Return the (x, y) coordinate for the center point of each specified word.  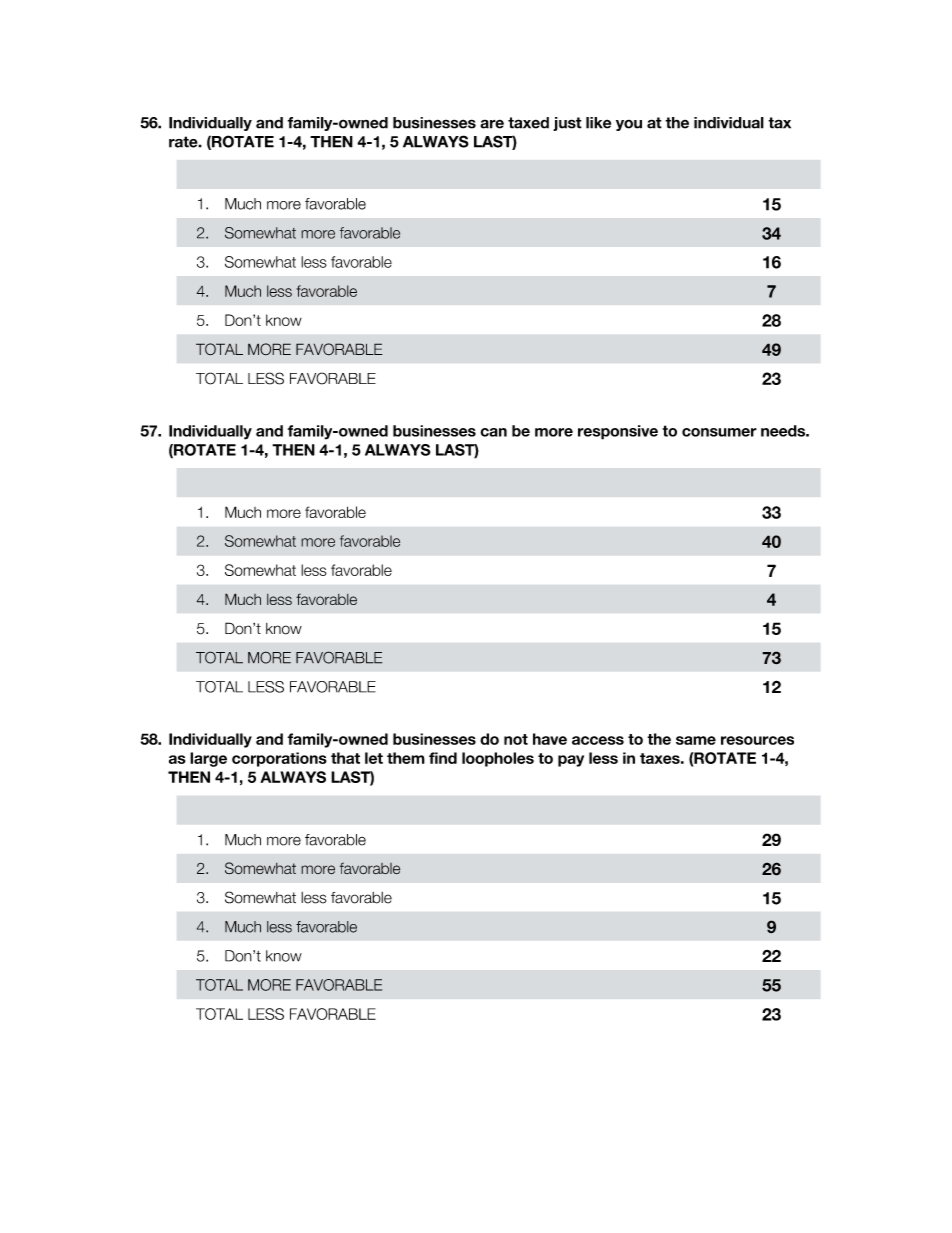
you (629, 125)
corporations (279, 759)
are (492, 124)
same (696, 740)
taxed (528, 123)
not (516, 739)
